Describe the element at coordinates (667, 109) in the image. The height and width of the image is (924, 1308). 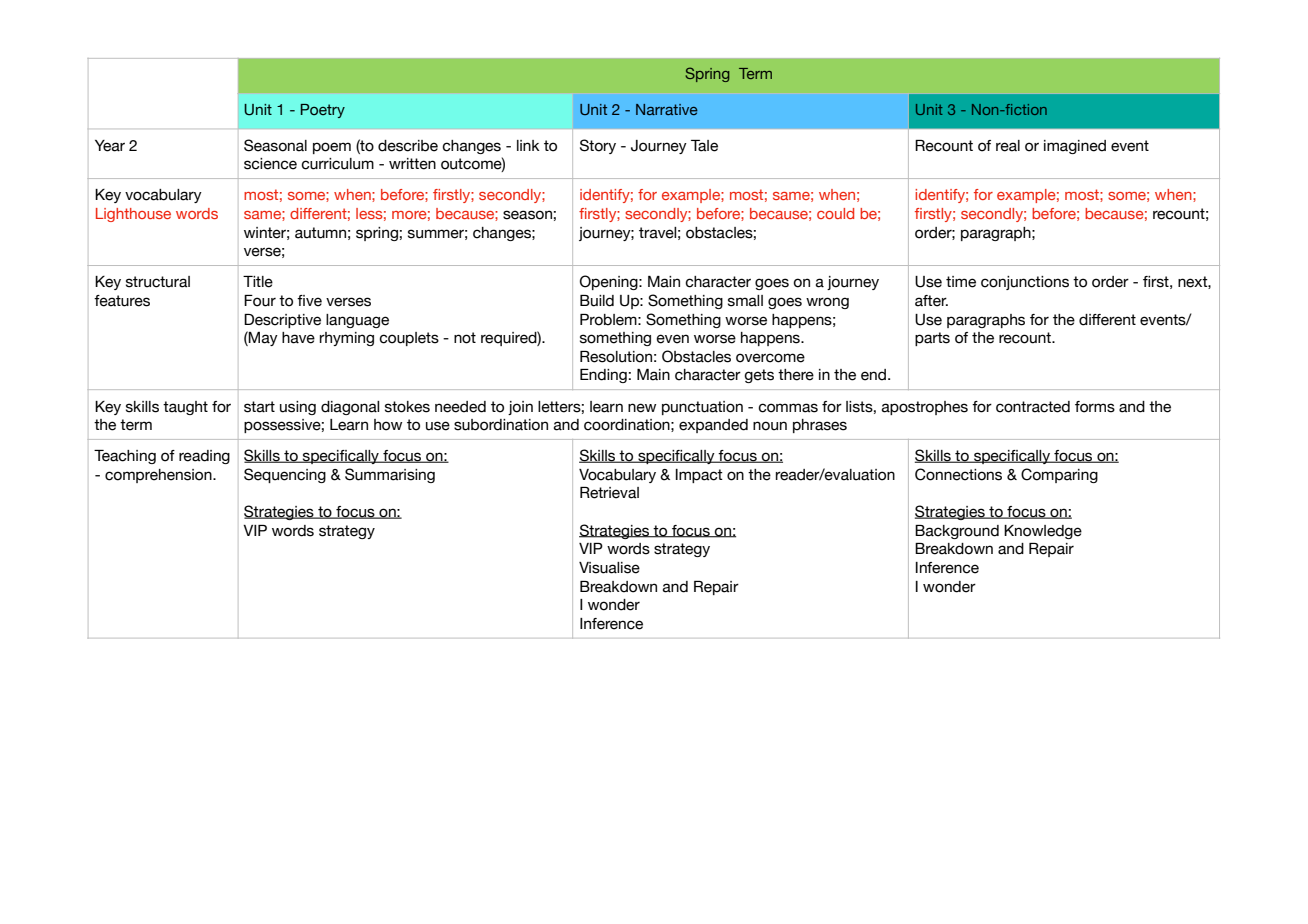
I see `Narrative` at that location.
